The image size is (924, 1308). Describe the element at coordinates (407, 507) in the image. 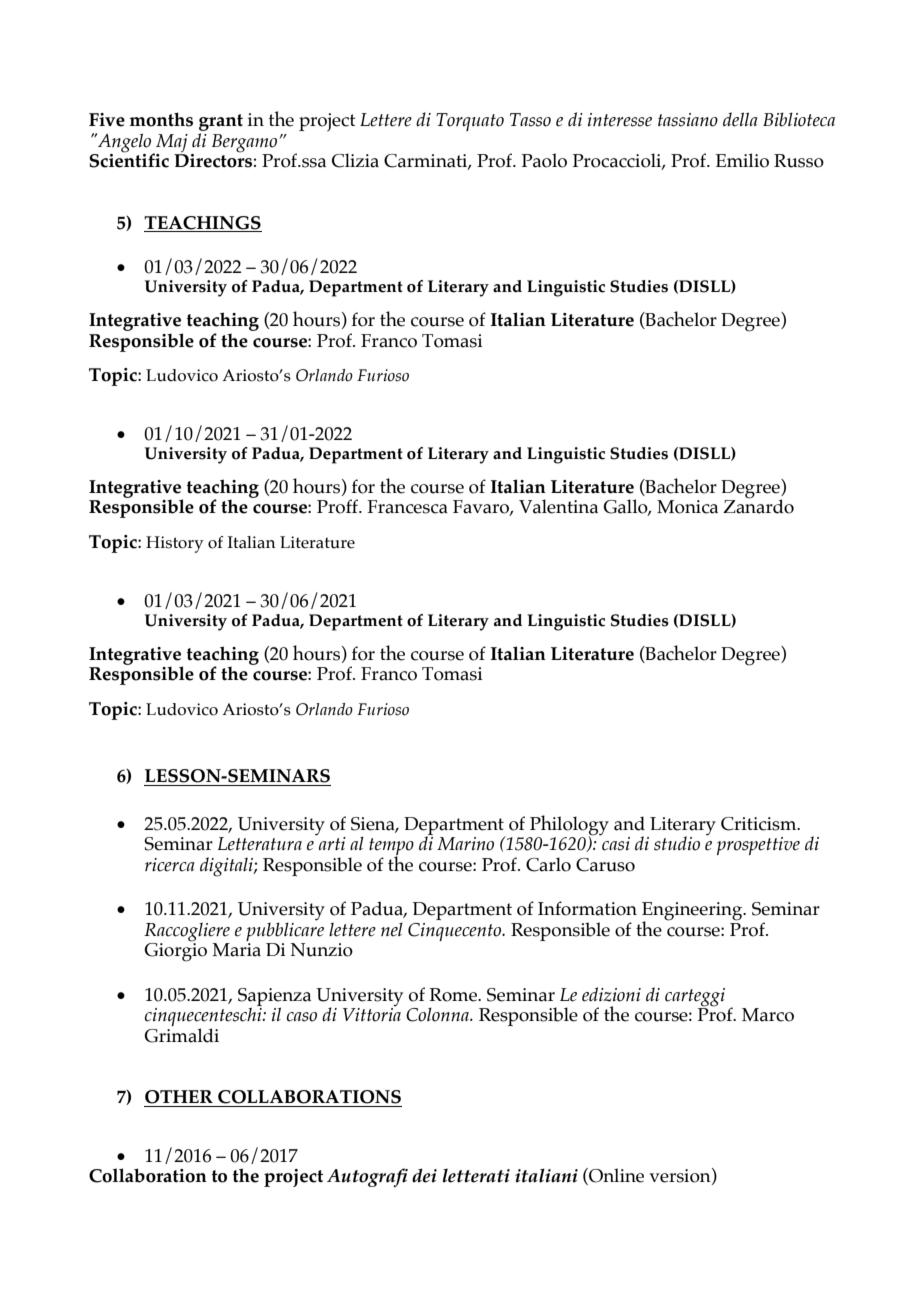

I see `Francesca` at that location.
